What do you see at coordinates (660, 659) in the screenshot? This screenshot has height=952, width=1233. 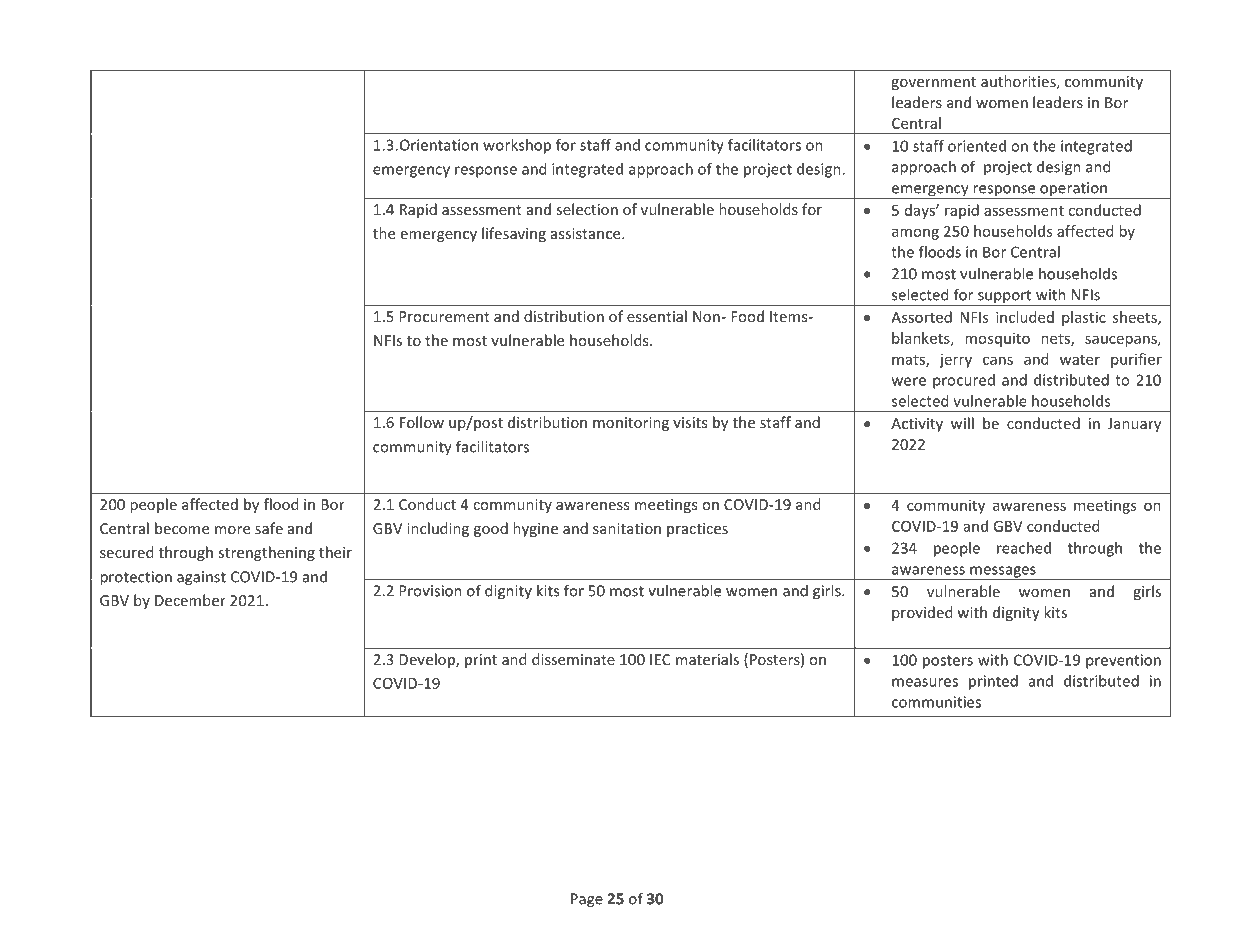 I see `IEC` at bounding box center [660, 659].
